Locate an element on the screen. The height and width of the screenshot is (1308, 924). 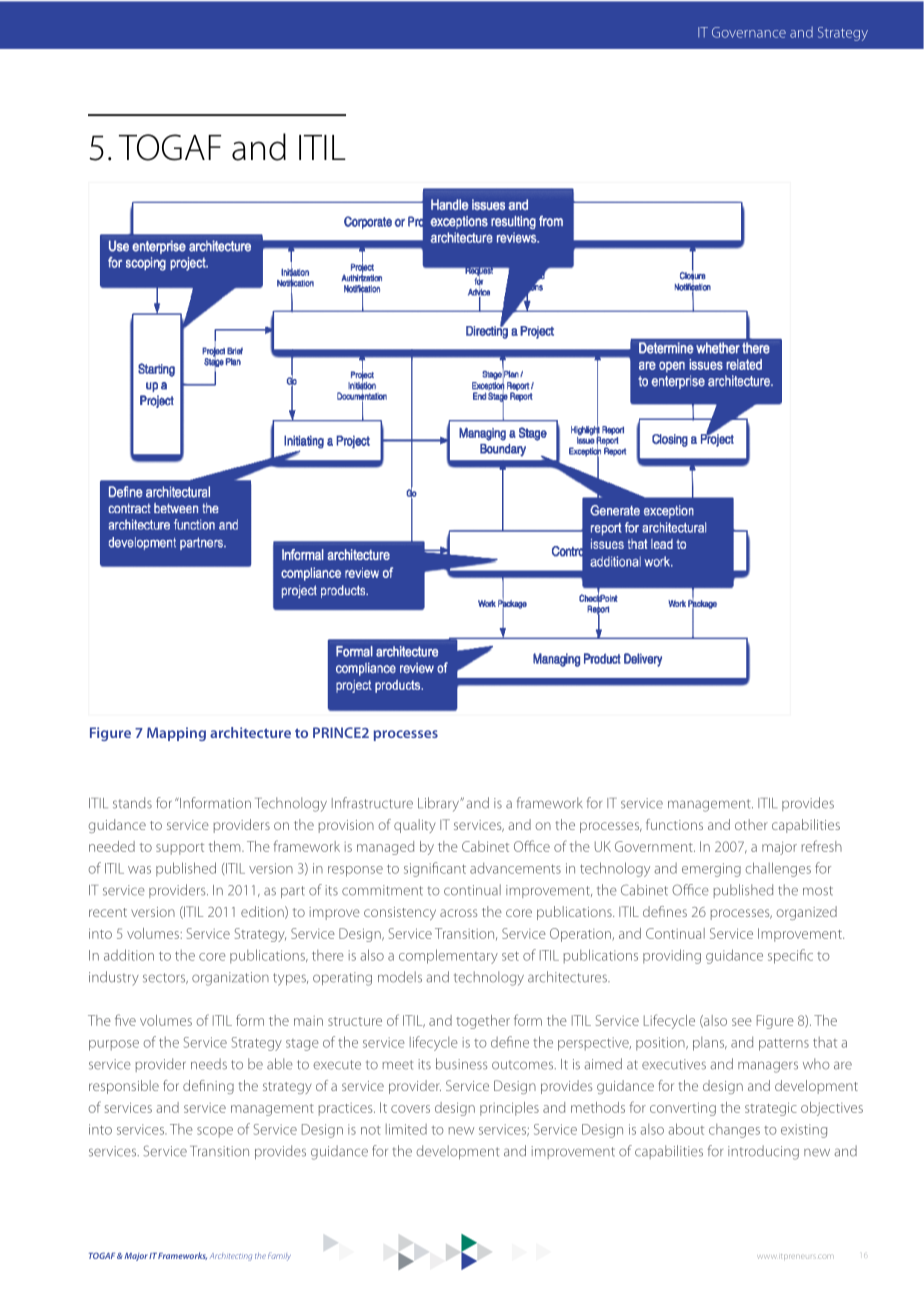
other is located at coordinates (751, 824).
